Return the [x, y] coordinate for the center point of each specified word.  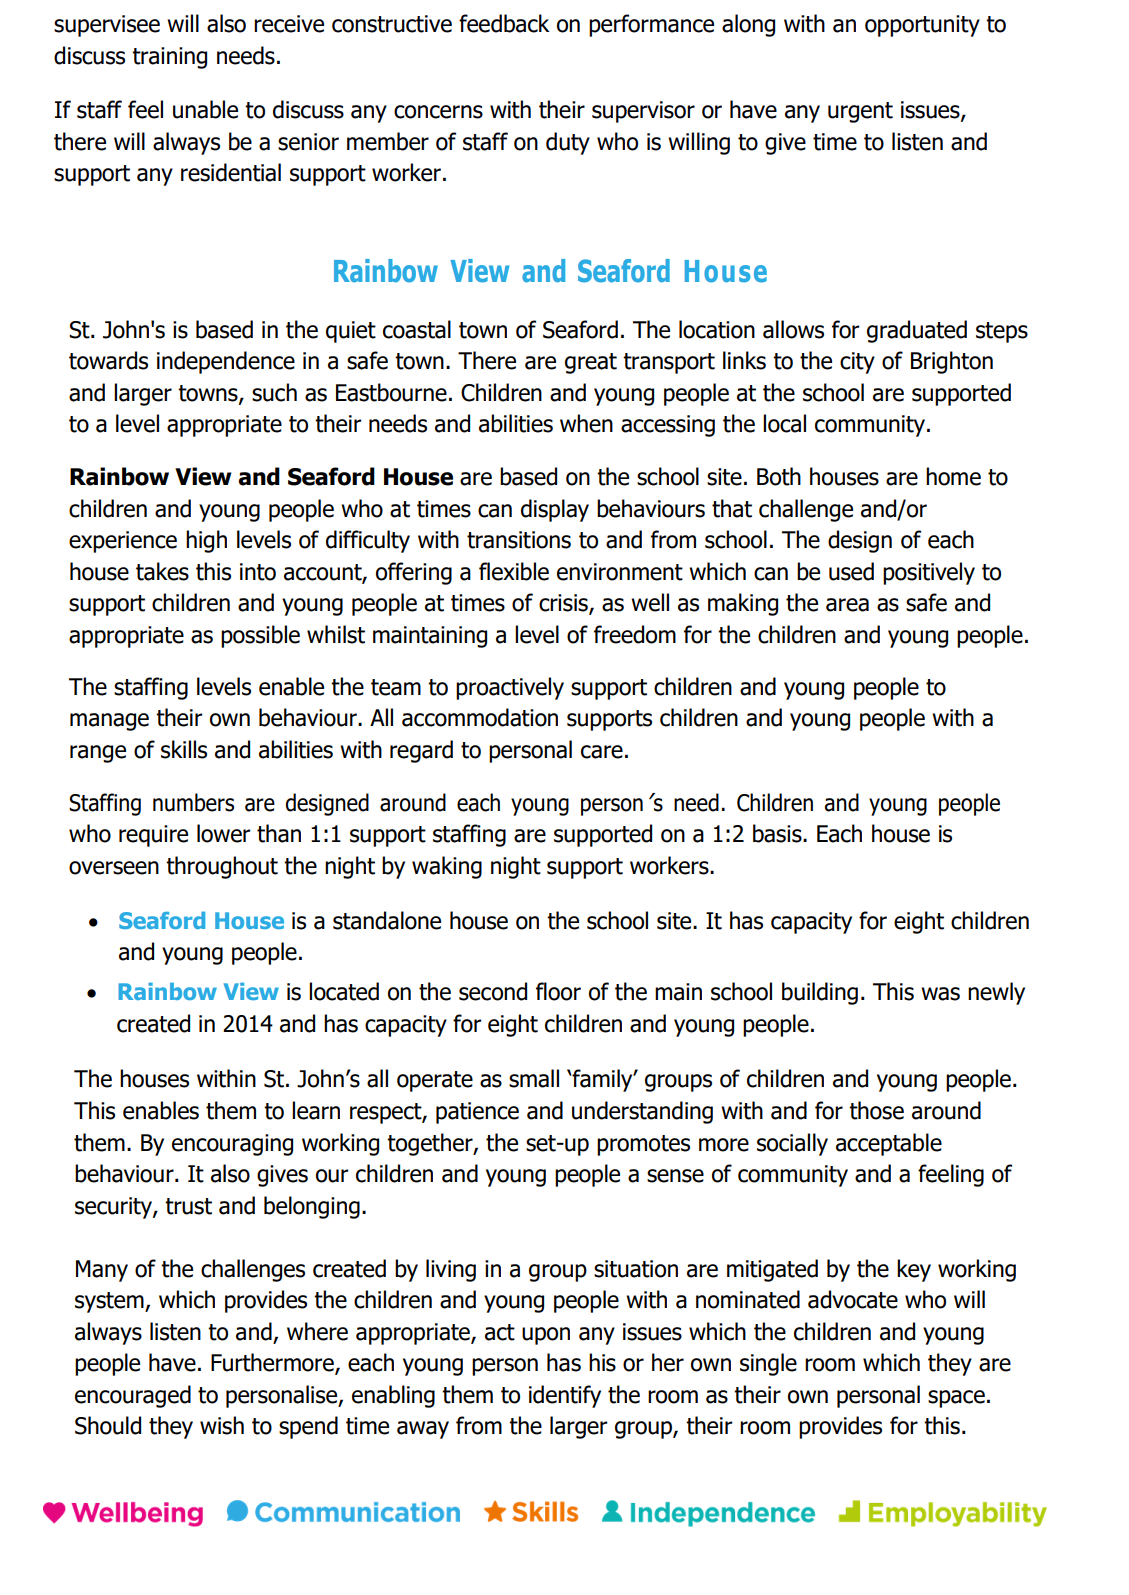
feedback [504, 23]
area [847, 605]
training [169, 58]
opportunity [922, 26]
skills [184, 749]
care [602, 752]
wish [222, 1425]
